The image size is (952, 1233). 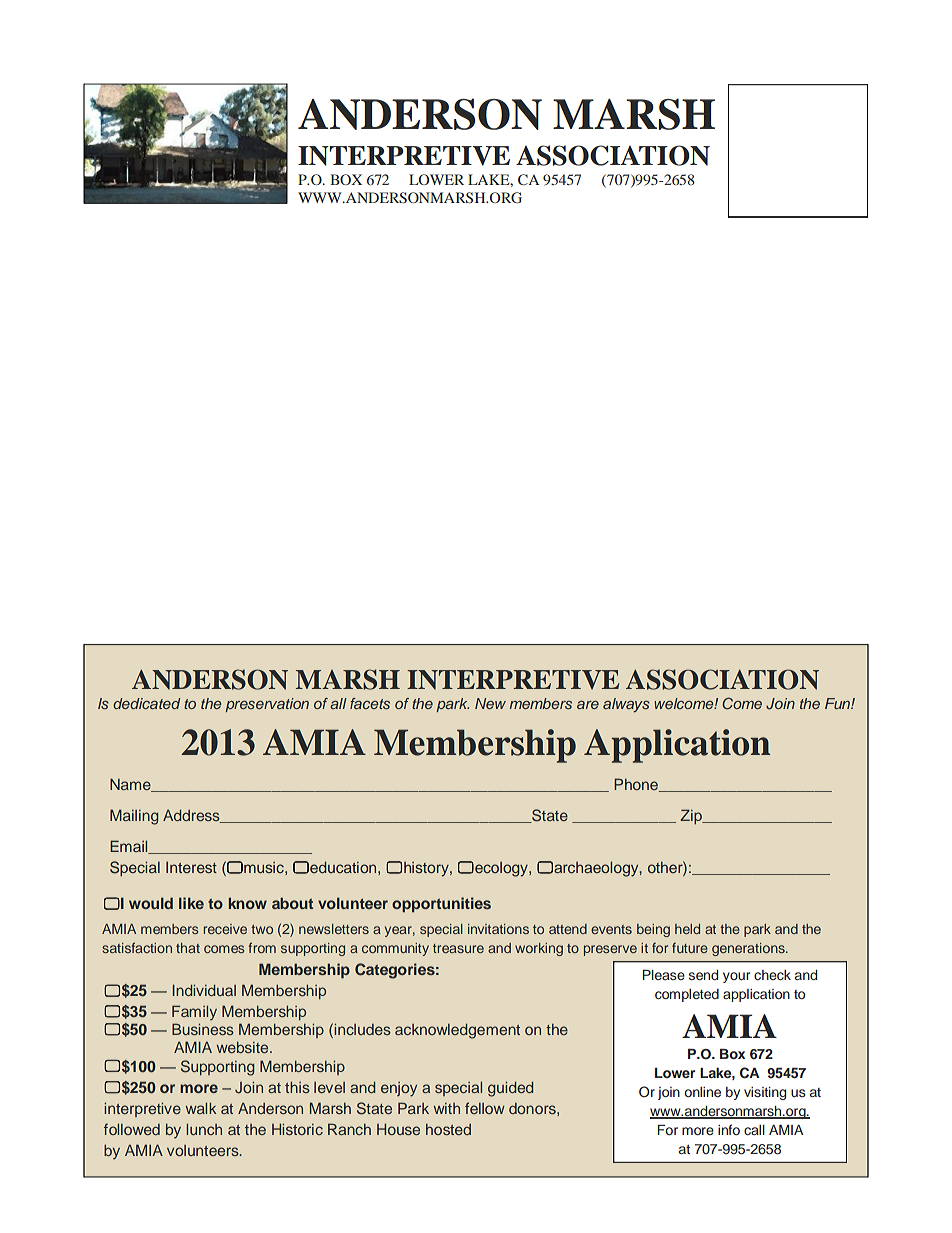 I want to click on completed, so click(x=687, y=995).
